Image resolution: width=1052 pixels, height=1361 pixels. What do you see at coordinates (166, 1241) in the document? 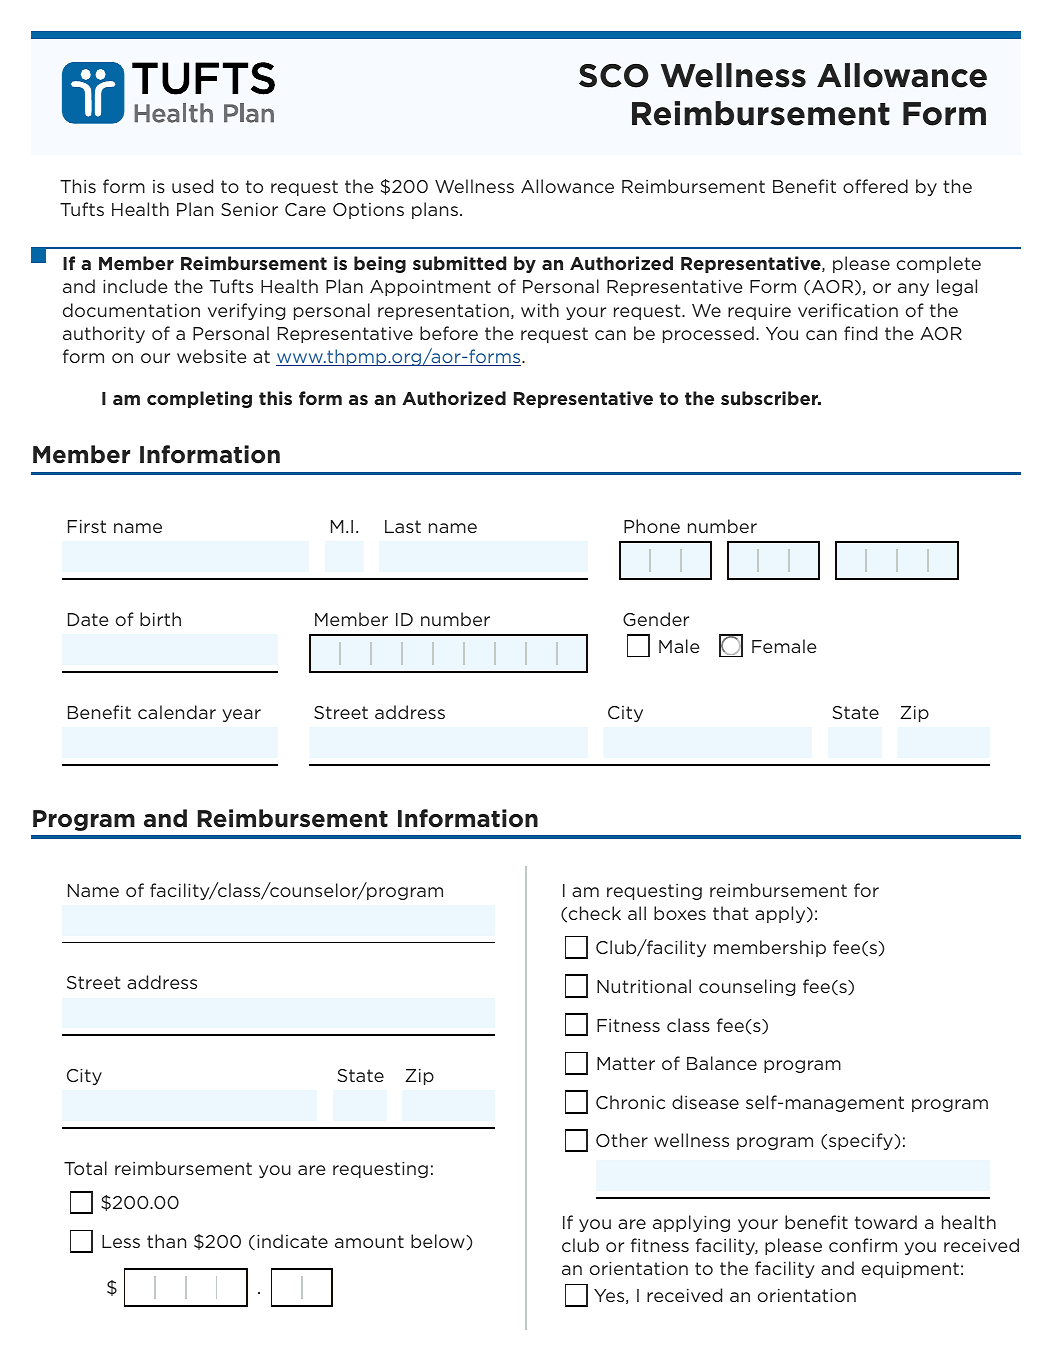
I see `than` at bounding box center [166, 1241].
